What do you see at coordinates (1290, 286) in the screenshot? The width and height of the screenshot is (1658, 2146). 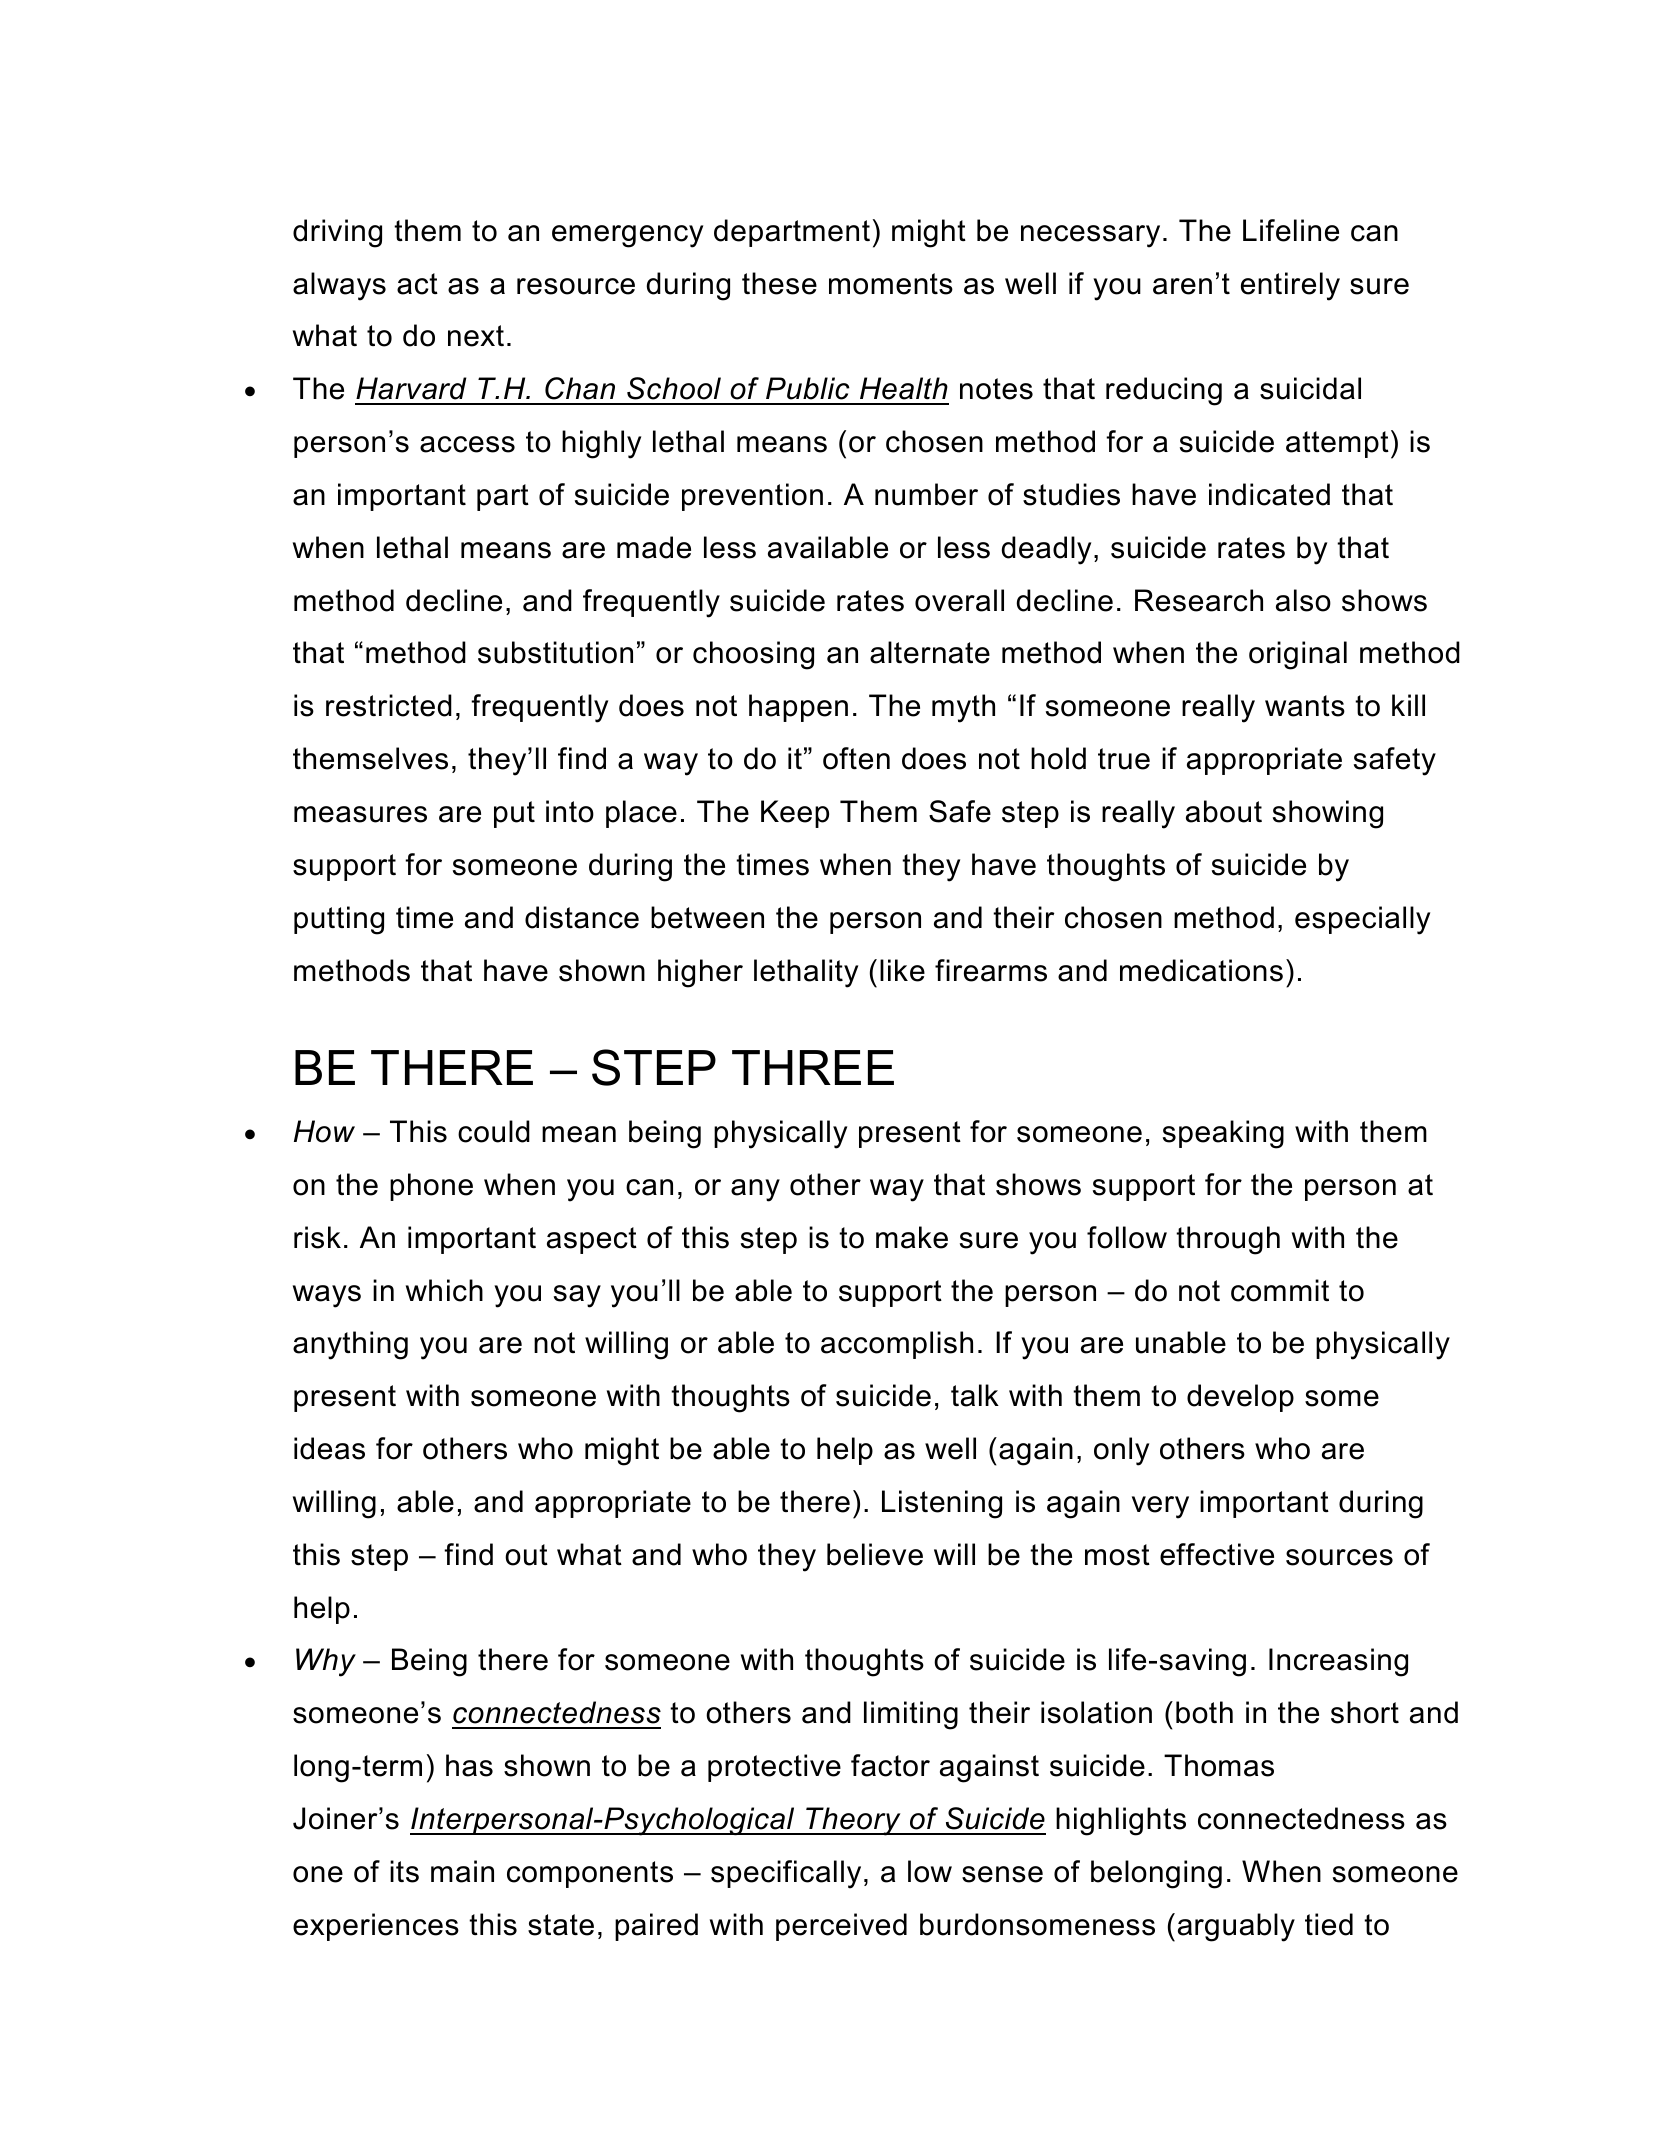 I see `entirely` at bounding box center [1290, 286].
